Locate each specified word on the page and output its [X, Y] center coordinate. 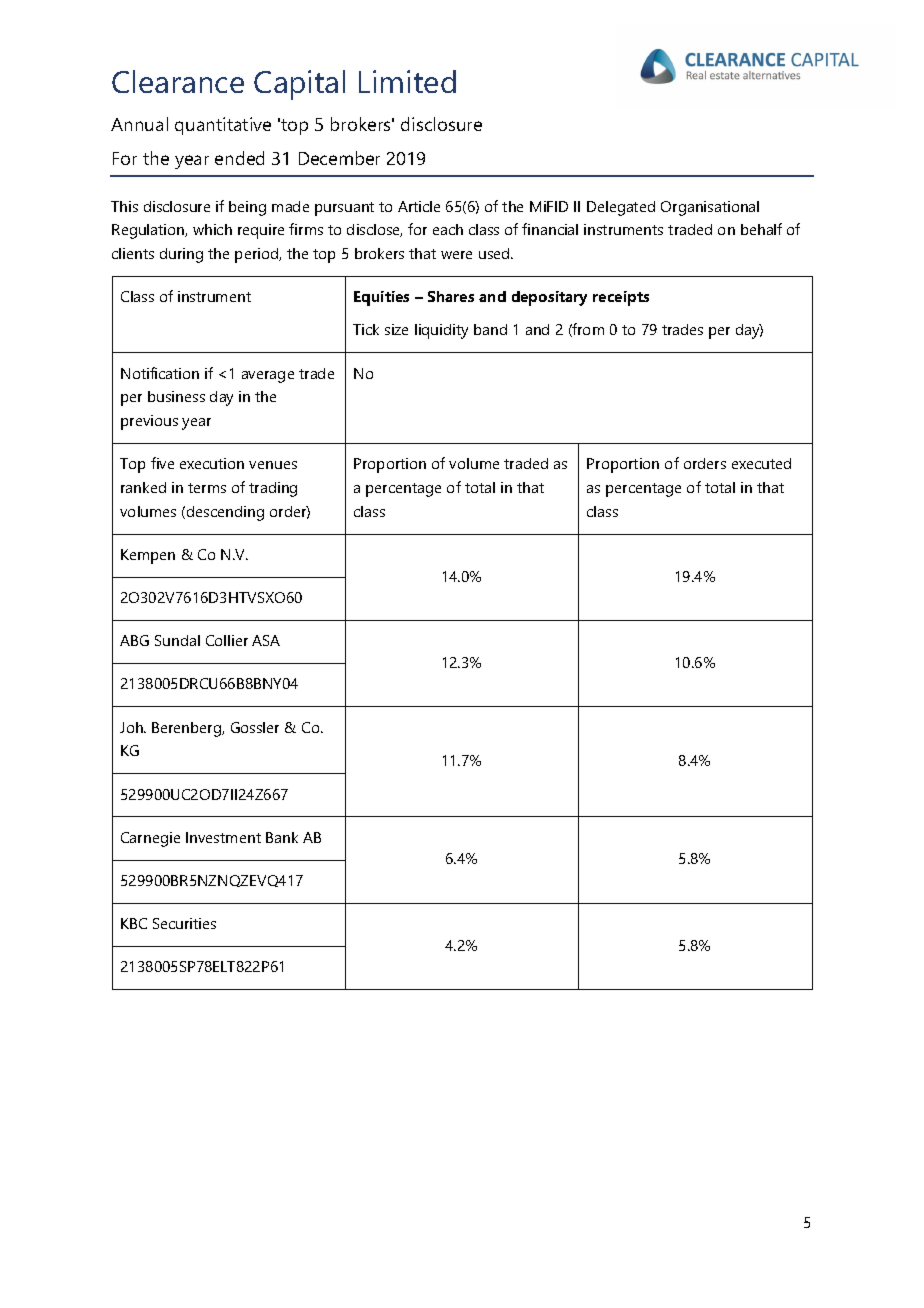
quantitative [223, 126]
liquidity [441, 331]
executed [761, 463]
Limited [407, 81]
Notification [160, 373]
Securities [184, 923]
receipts [621, 298]
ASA [266, 640]
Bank [282, 837]
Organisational [710, 208]
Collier [227, 640]
